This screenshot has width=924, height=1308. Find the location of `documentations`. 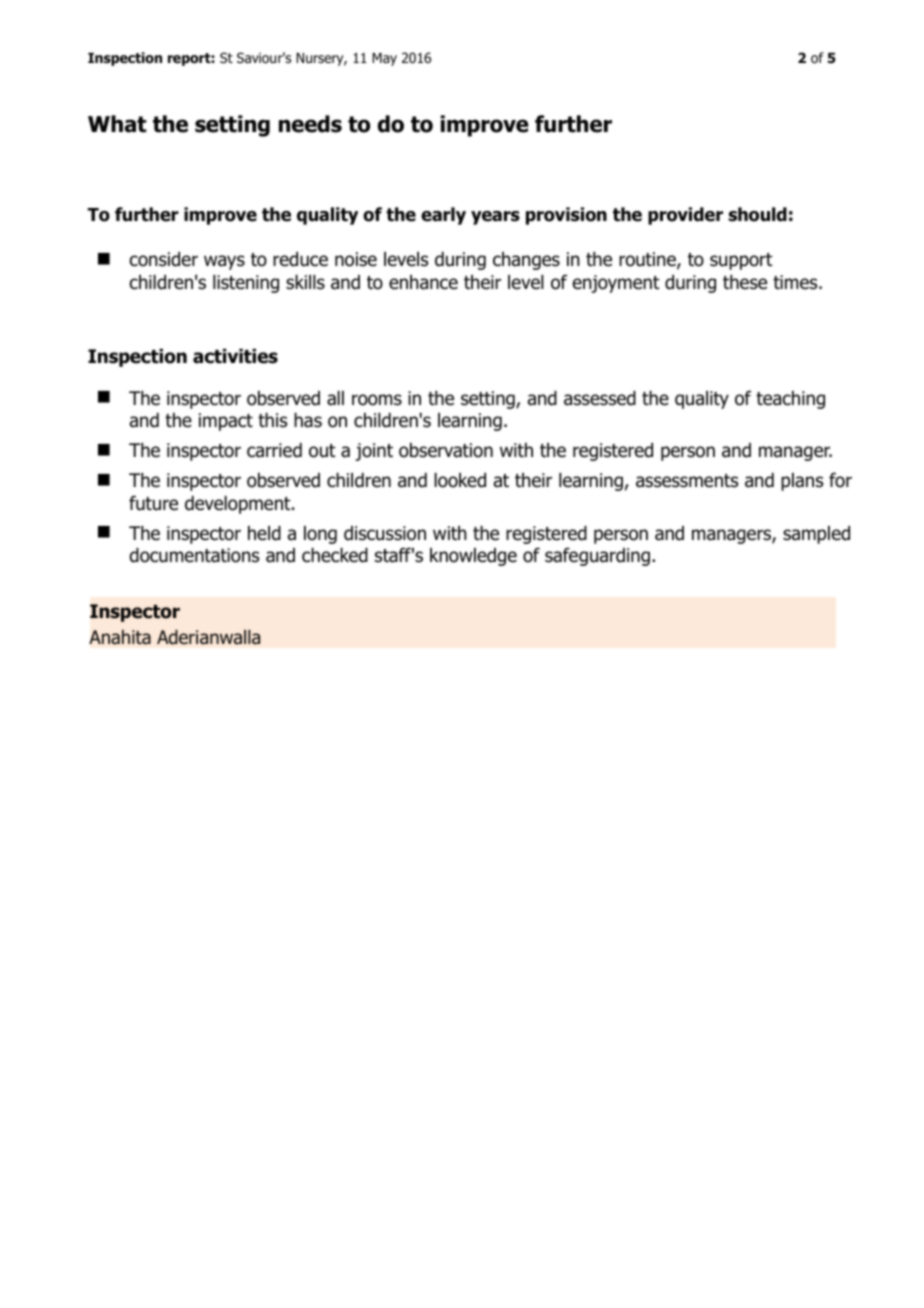

documentations is located at coordinates (194, 555).
